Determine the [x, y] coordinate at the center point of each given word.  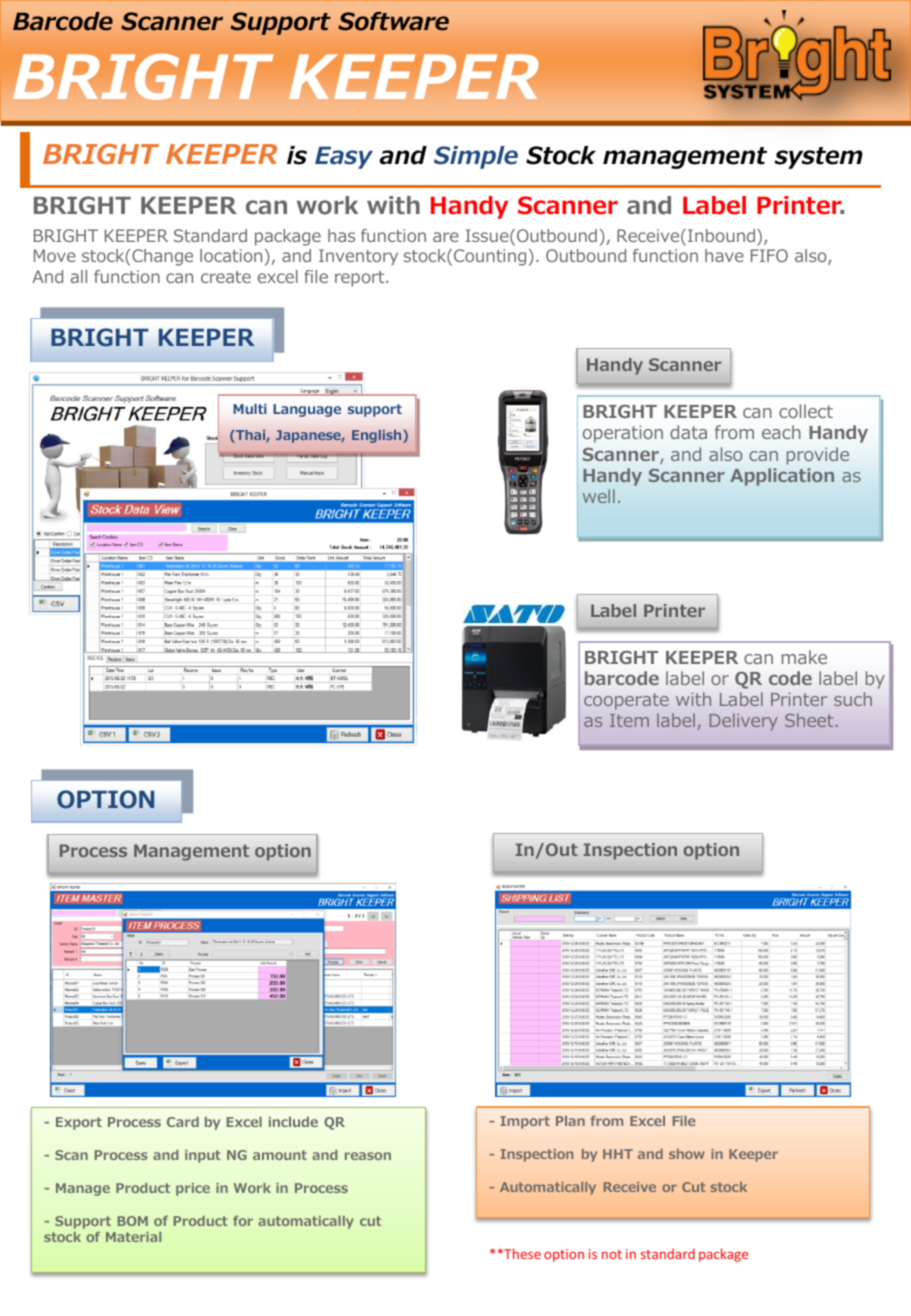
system [819, 158]
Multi [250, 409]
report [361, 279]
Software [393, 21]
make [804, 657]
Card [183, 1122]
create [226, 277]
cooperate [626, 701]
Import [525, 1122]
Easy [344, 157]
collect [806, 411]
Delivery [744, 722]
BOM [133, 1221]
